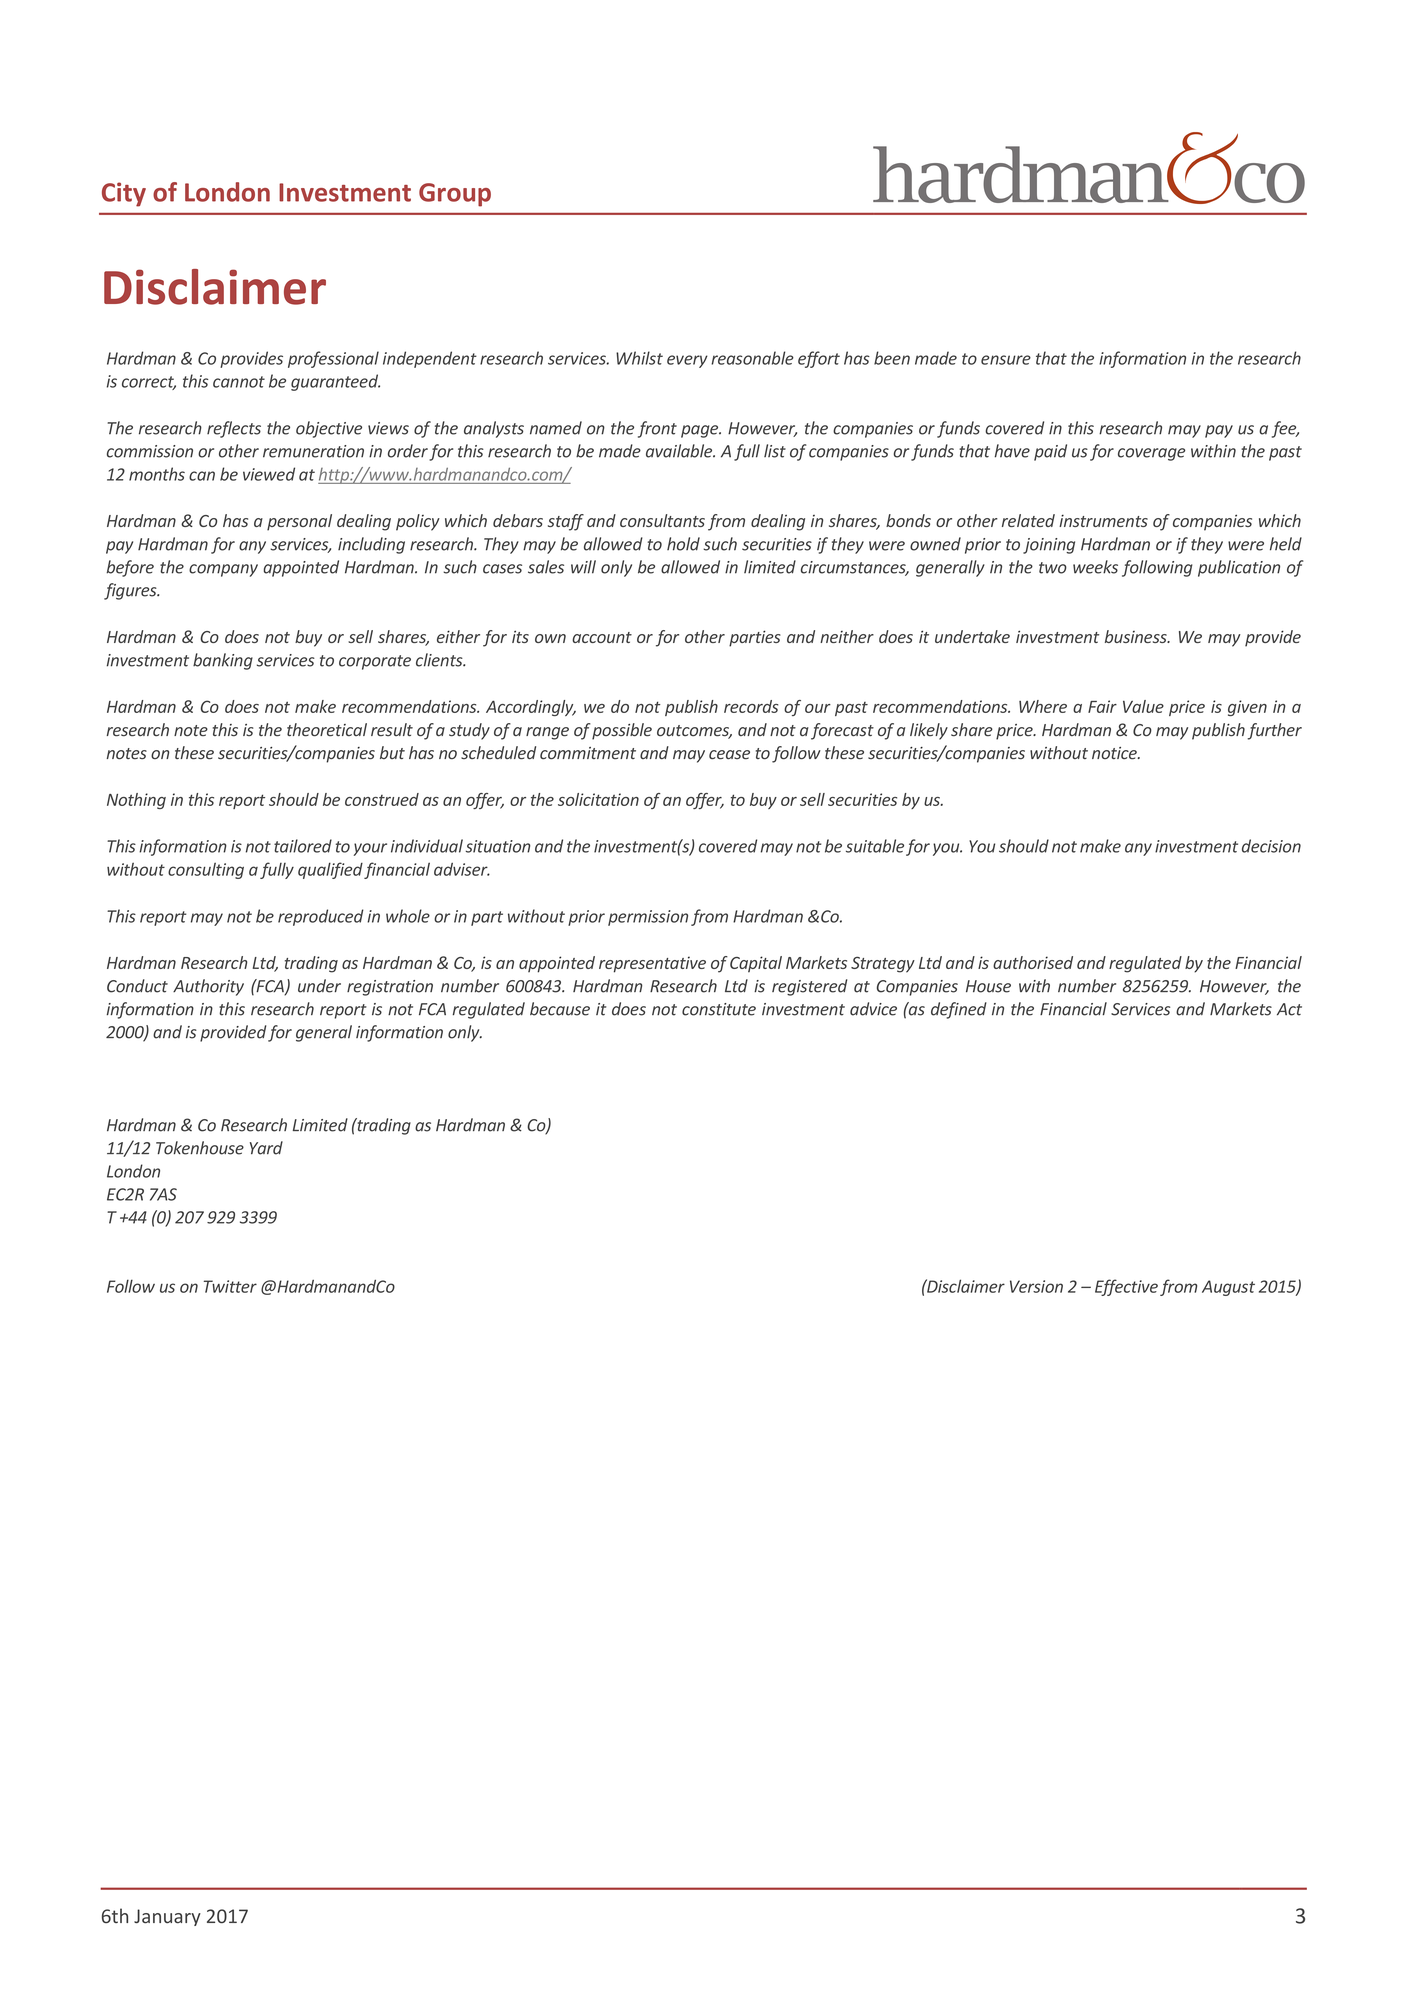 Image resolution: width=1407 pixels, height=1990 pixels. I want to click on ensure, so click(1006, 360).
